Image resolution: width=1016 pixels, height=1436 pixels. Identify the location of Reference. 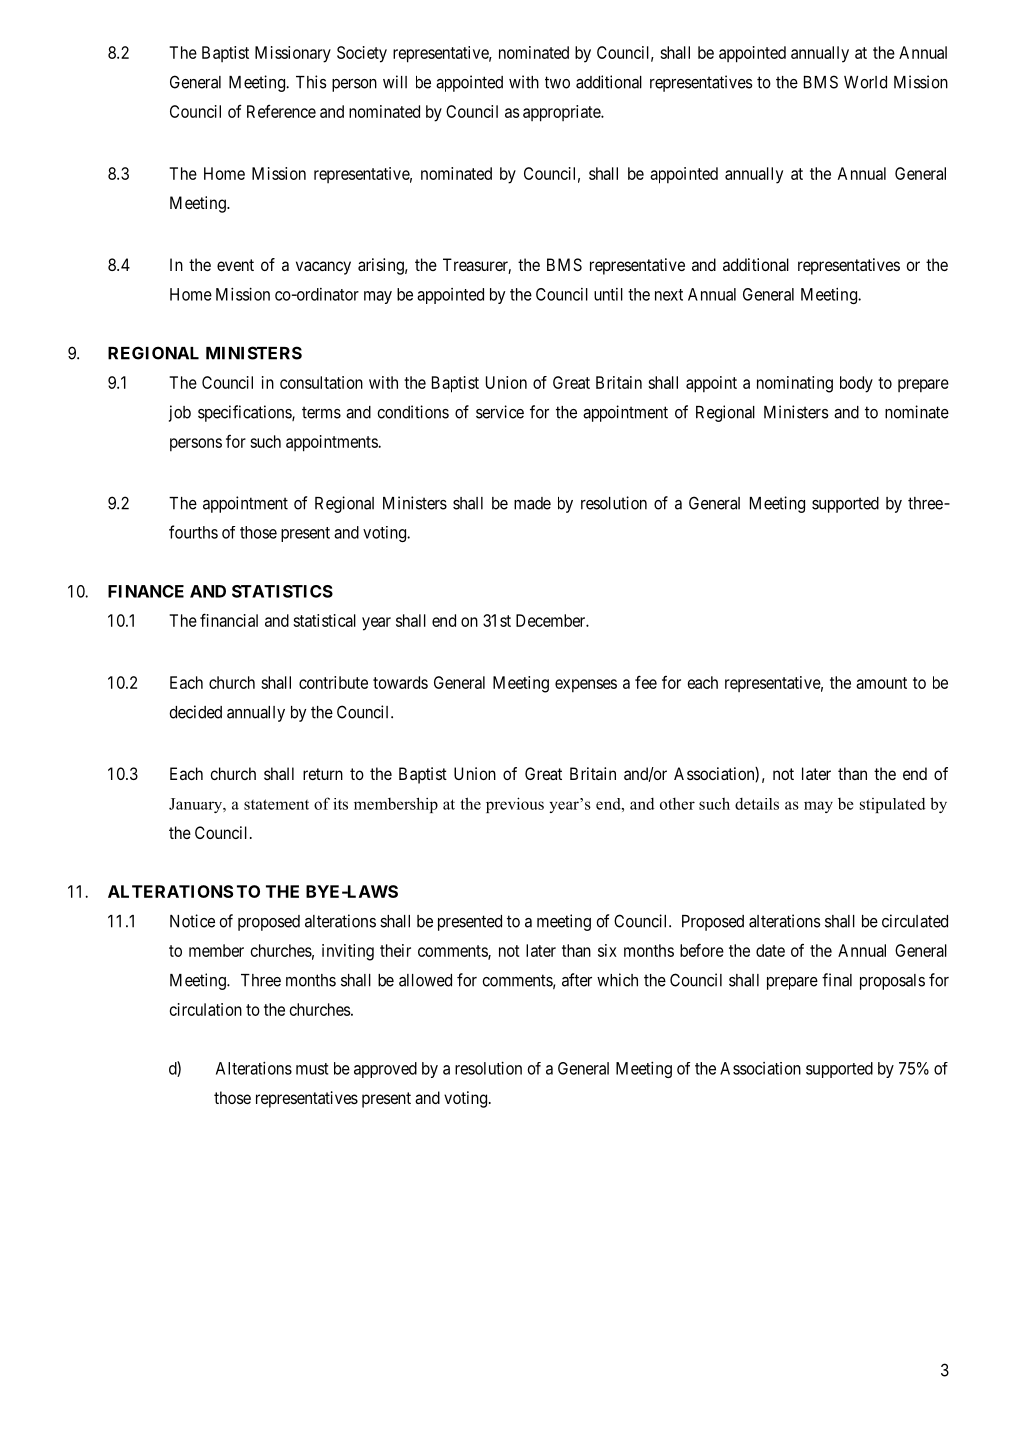
(281, 111).
